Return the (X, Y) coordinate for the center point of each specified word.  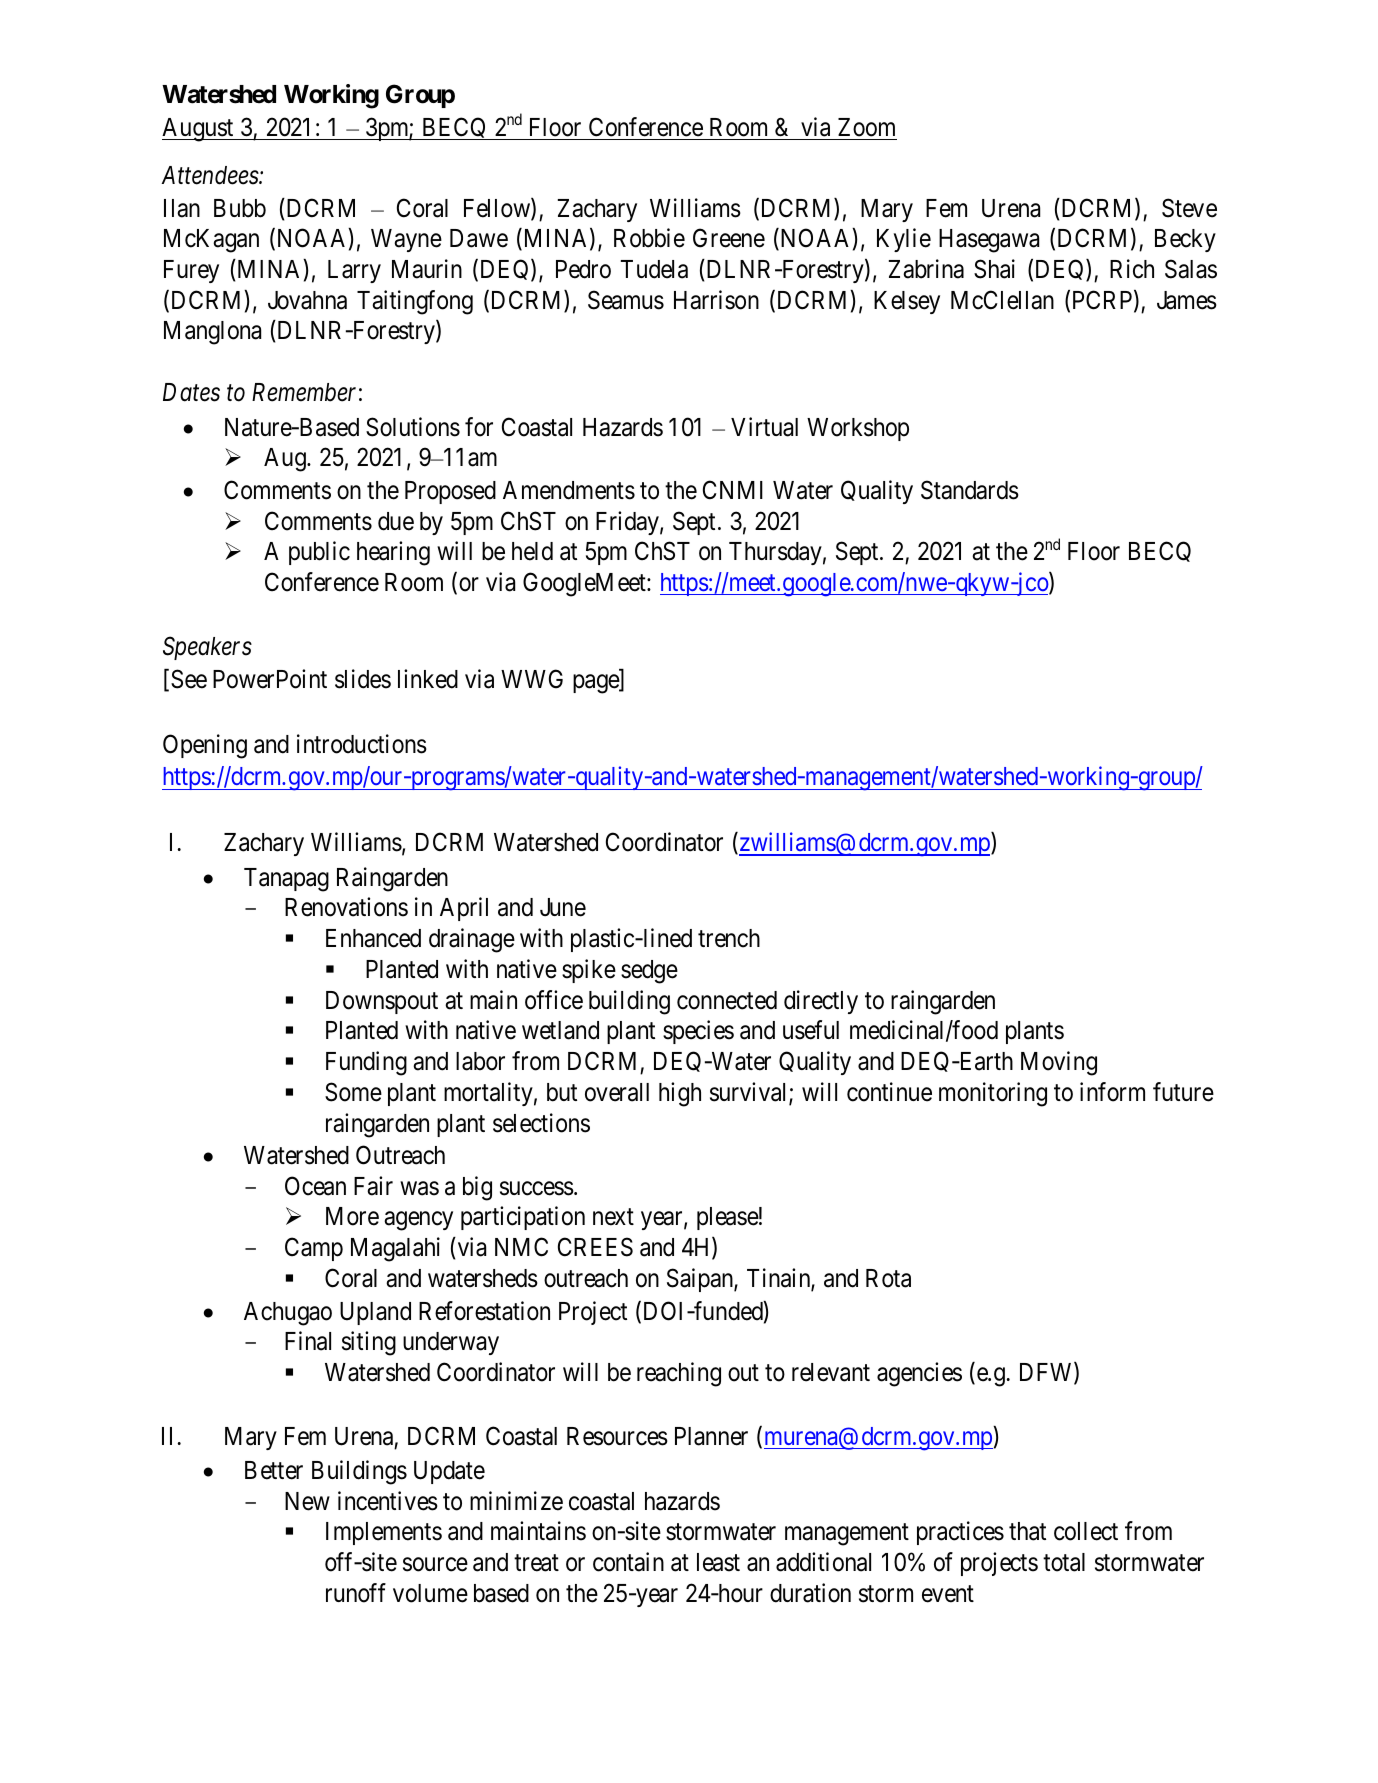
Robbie (649, 238)
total (1064, 1562)
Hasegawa (989, 241)
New (307, 1501)
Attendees (211, 175)
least (718, 1562)
